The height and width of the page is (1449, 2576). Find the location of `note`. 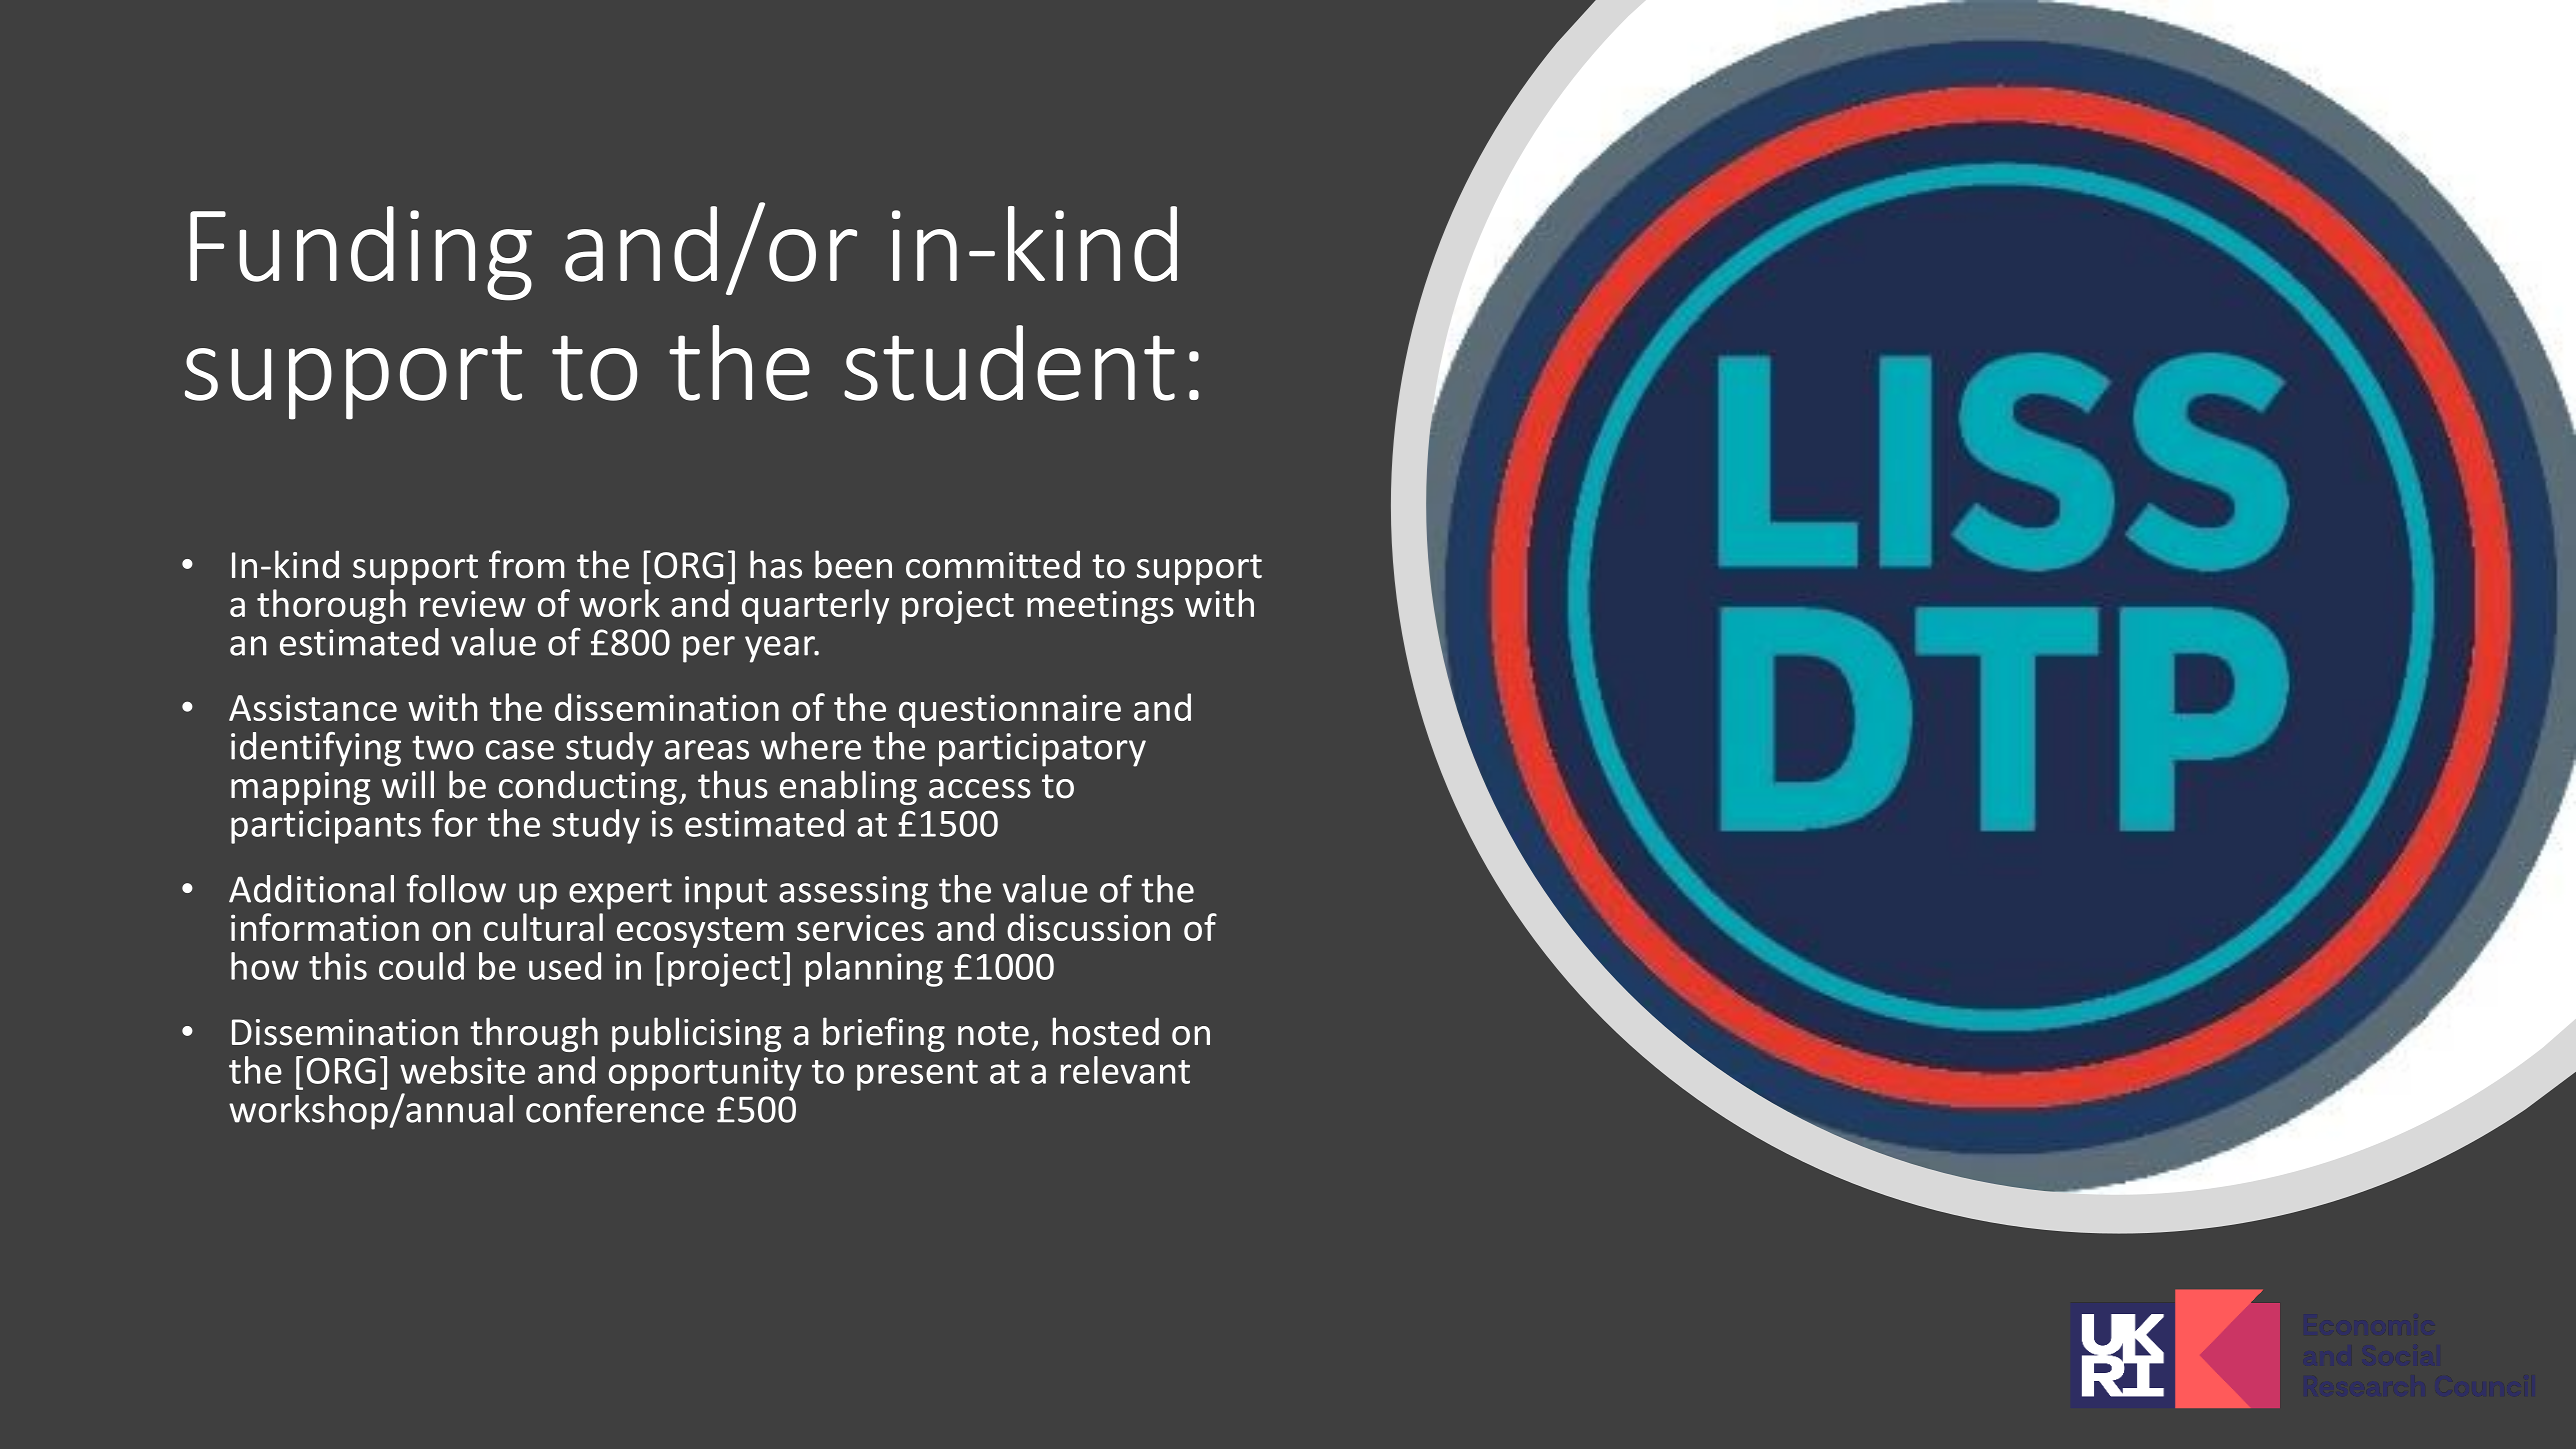

note is located at coordinates (993, 1033).
